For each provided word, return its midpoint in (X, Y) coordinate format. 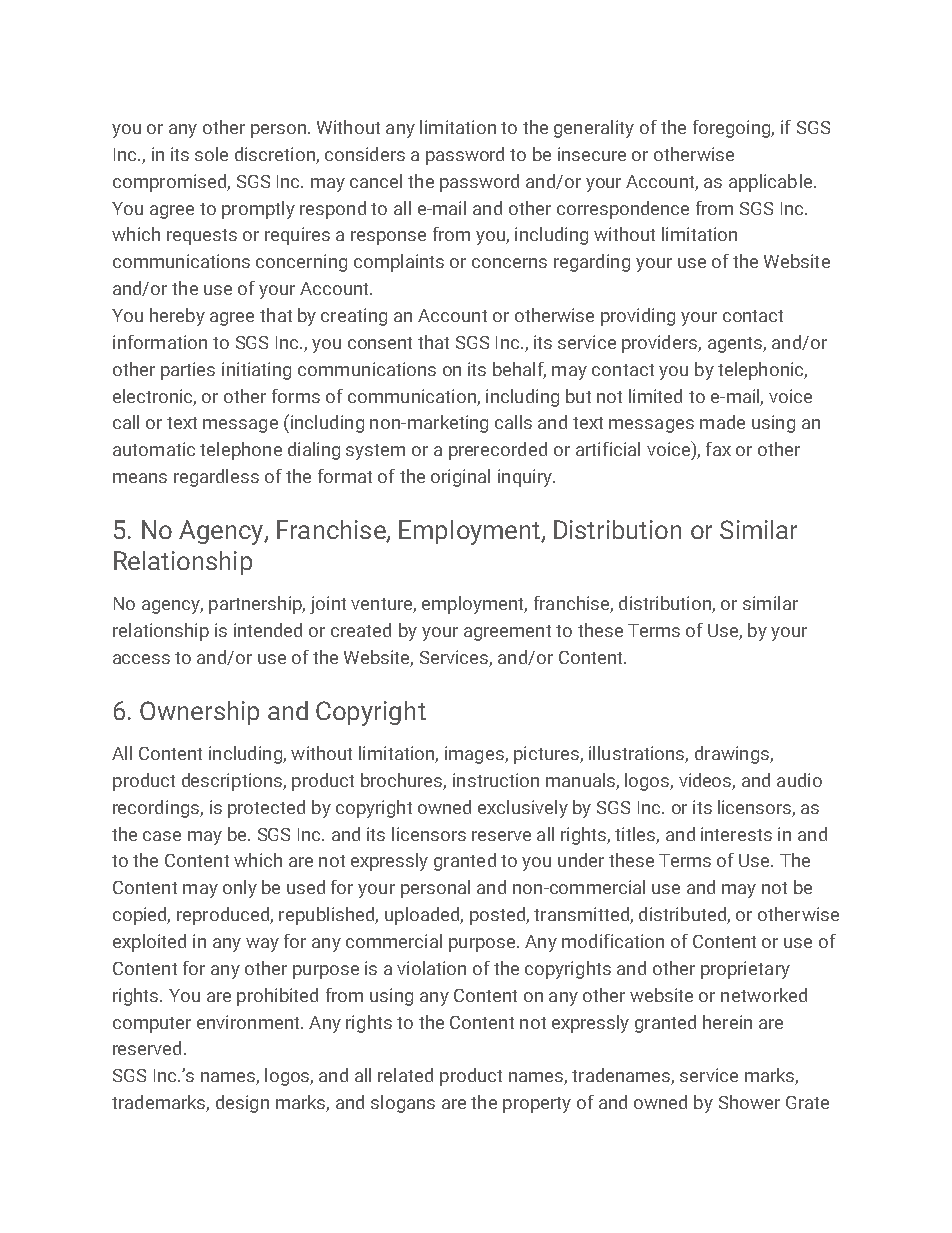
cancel (376, 181)
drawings (733, 755)
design (242, 1104)
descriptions (233, 782)
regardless (216, 478)
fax (718, 449)
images (475, 755)
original (460, 478)
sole (211, 154)
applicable (772, 183)
